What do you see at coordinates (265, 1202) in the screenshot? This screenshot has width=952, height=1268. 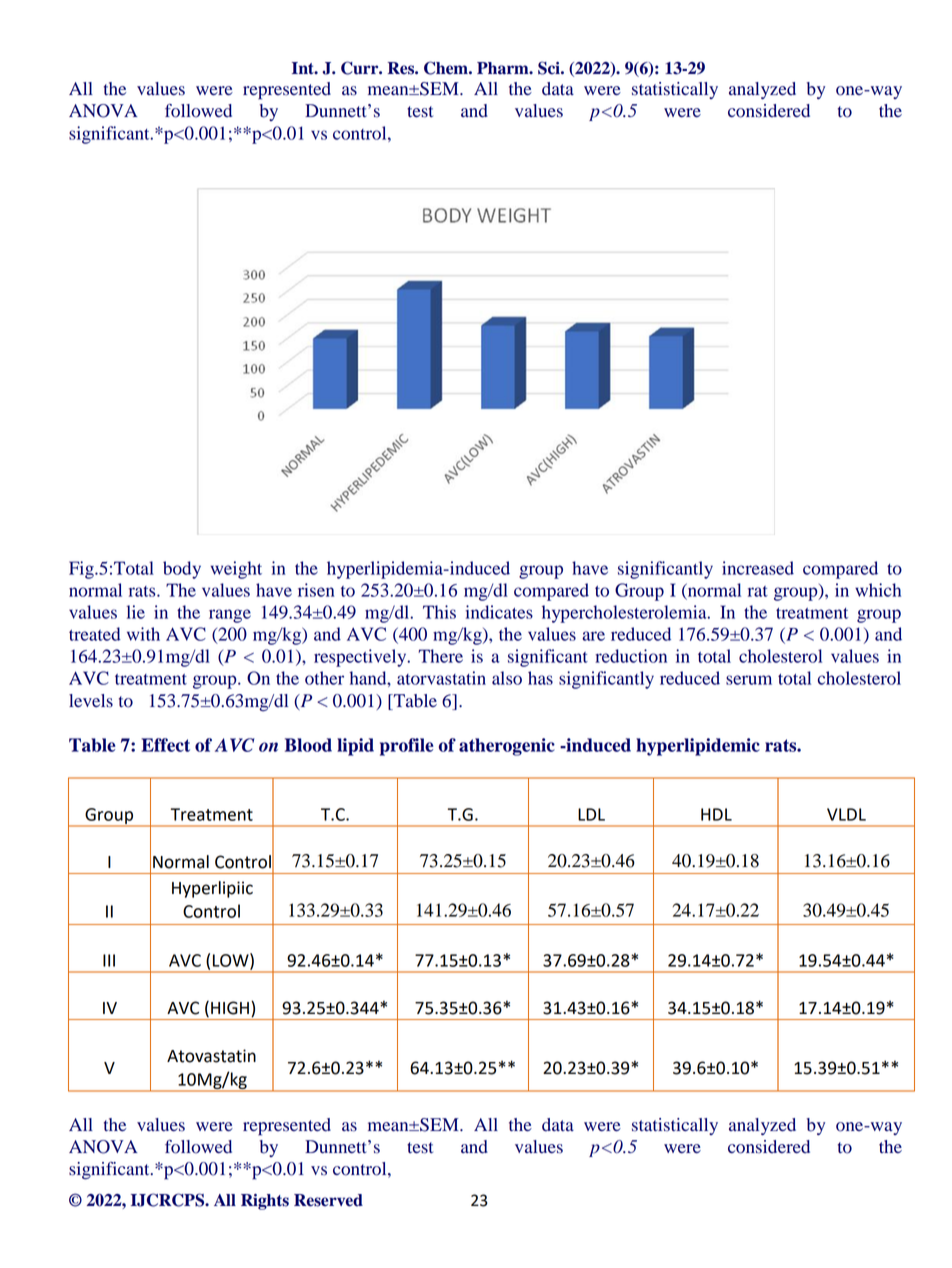 I see `Rights` at bounding box center [265, 1202].
